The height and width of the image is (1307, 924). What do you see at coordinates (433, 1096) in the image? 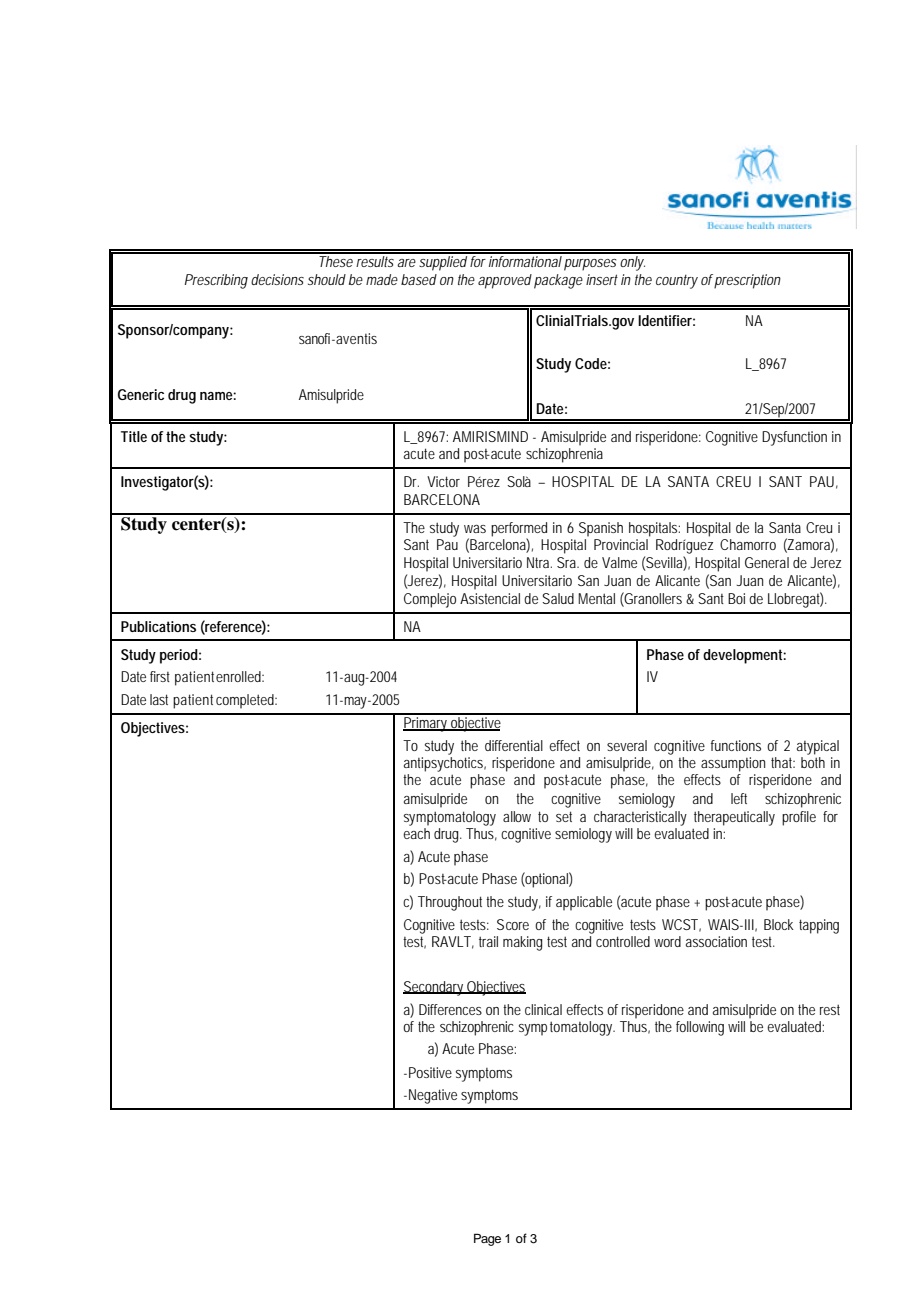
I see `Negative` at bounding box center [433, 1096].
